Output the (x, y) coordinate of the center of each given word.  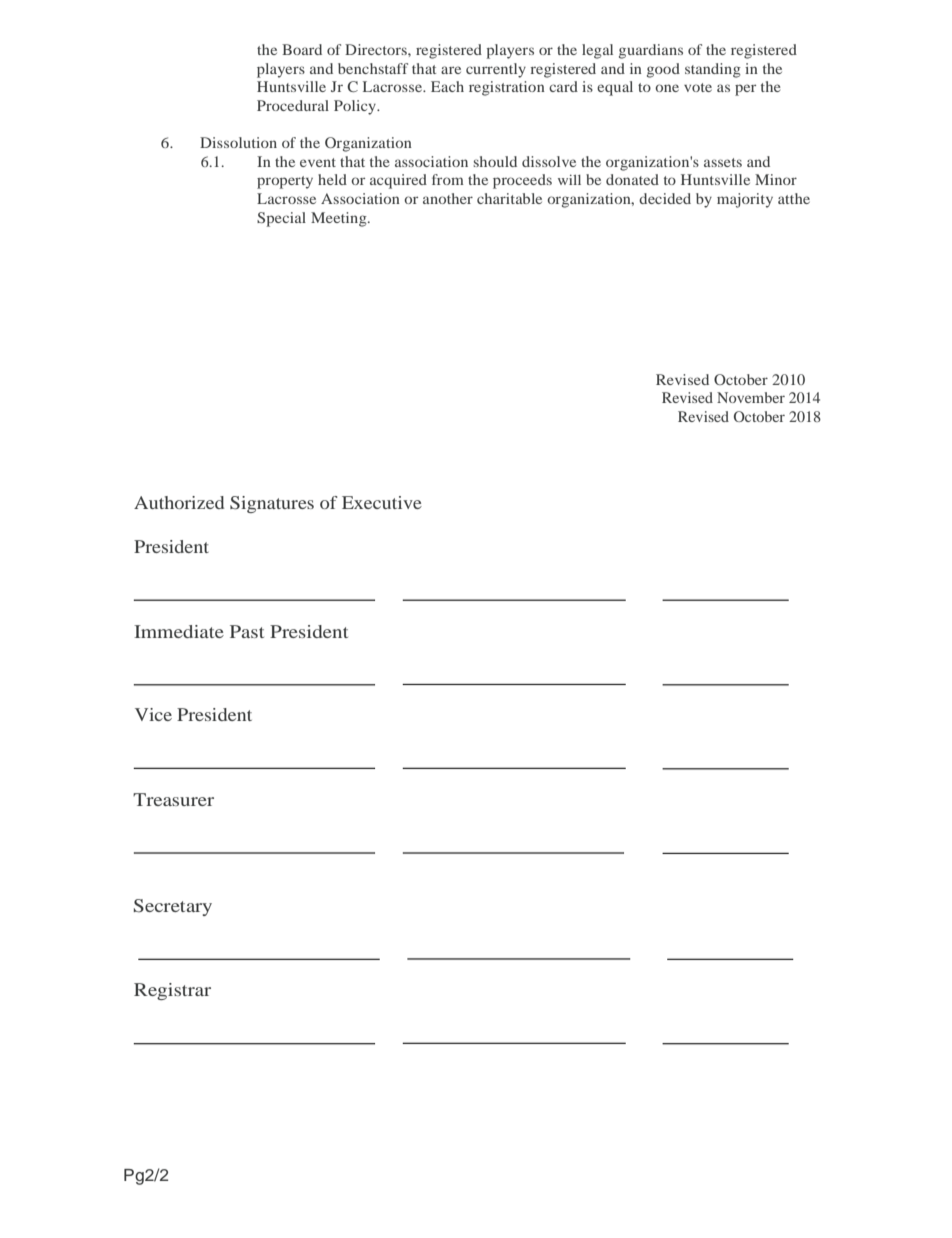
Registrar (172, 991)
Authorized (179, 502)
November (751, 397)
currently (496, 70)
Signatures (272, 504)
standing (713, 70)
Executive (382, 502)
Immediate (179, 631)
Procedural (293, 105)
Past (247, 631)
